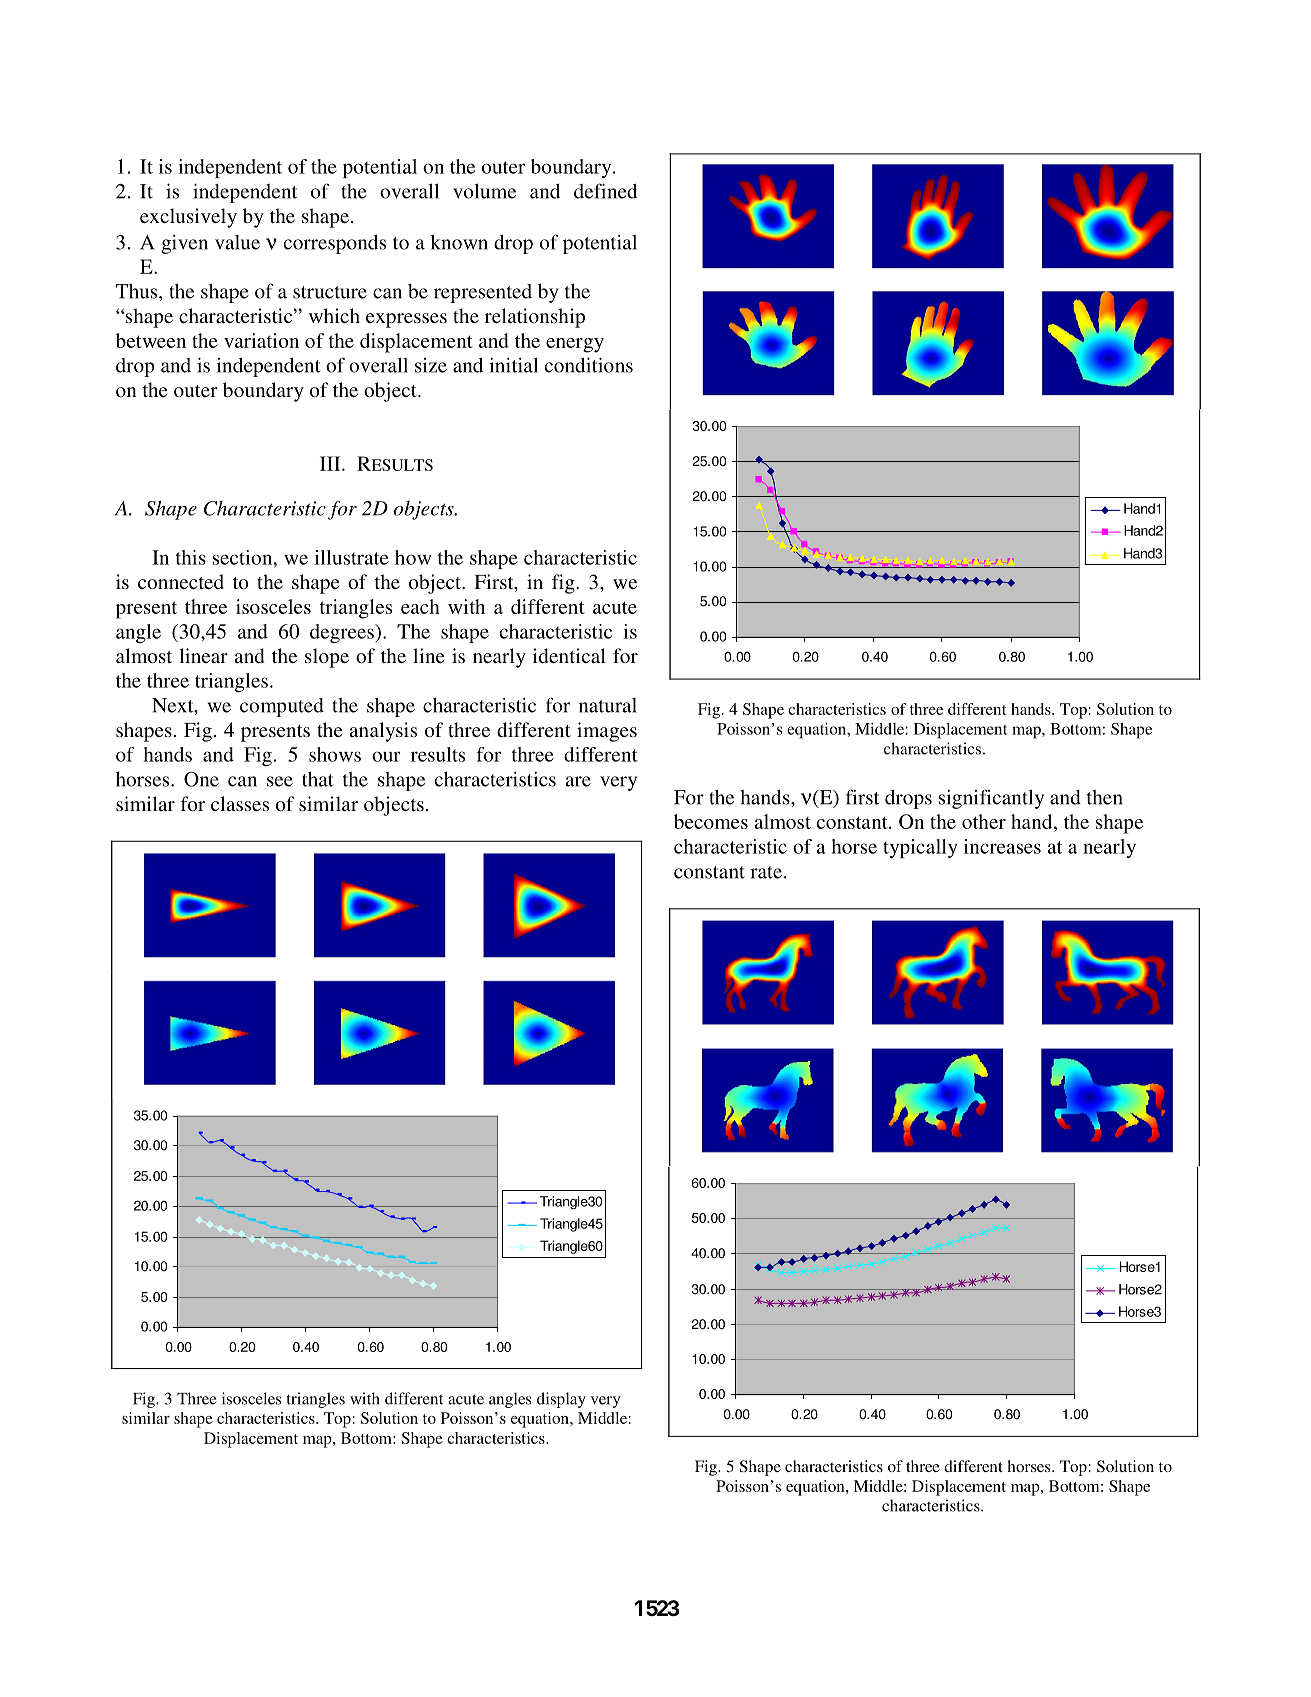 The width and height of the screenshot is (1311, 1697). Describe the element at coordinates (711, 821) in the screenshot. I see `becomes` at that location.
